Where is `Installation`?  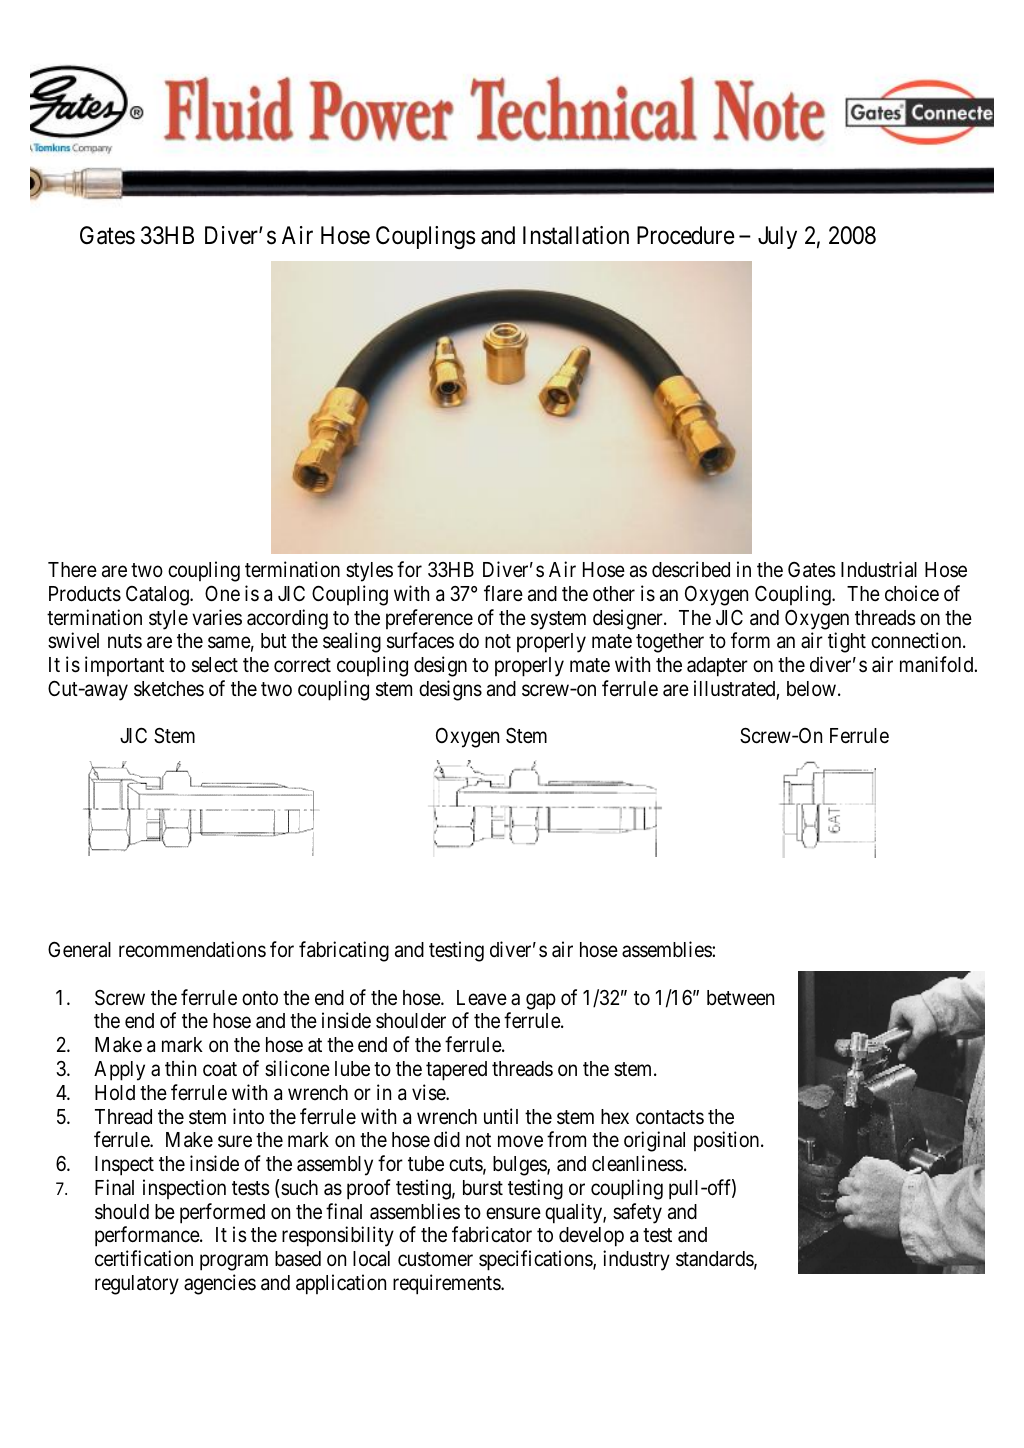
Installation is located at coordinates (576, 235).
